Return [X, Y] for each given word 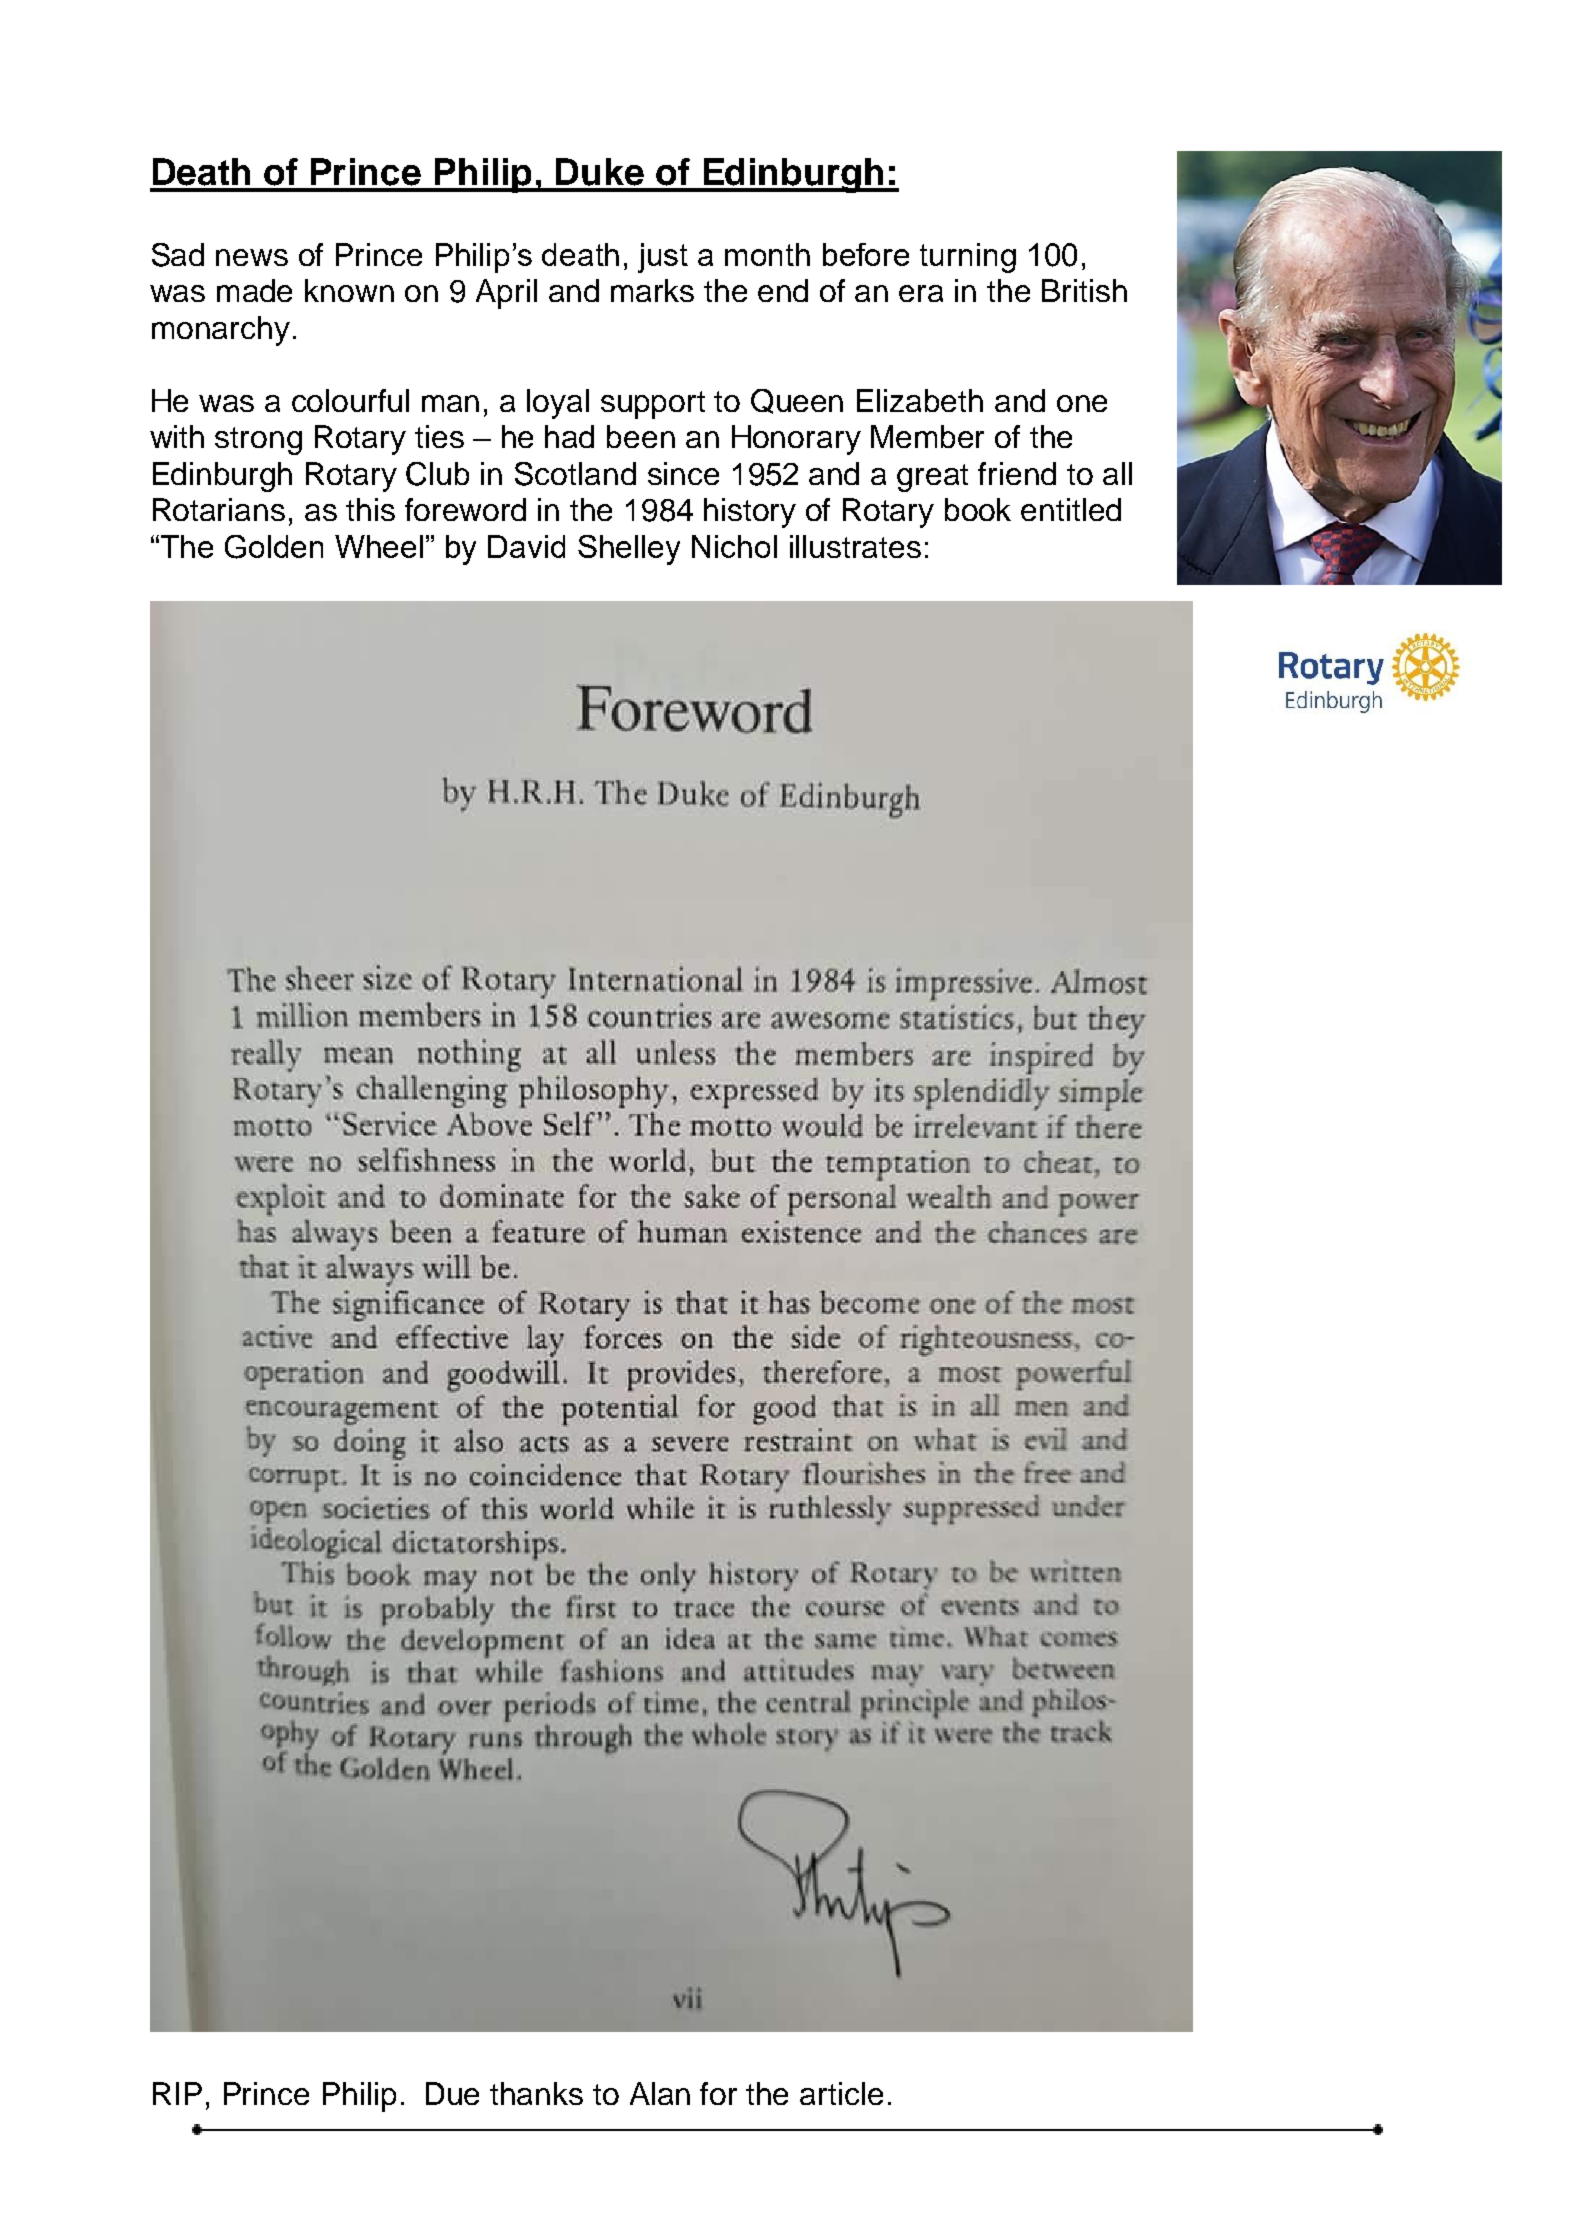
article [841, 2093]
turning [968, 258]
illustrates [855, 546]
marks [652, 290]
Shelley [629, 550]
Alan [660, 2093]
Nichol [734, 546]
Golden [274, 547]
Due [452, 2093]
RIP [177, 2093]
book [978, 509]
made [254, 290]
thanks [536, 2093]
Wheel [379, 546]
